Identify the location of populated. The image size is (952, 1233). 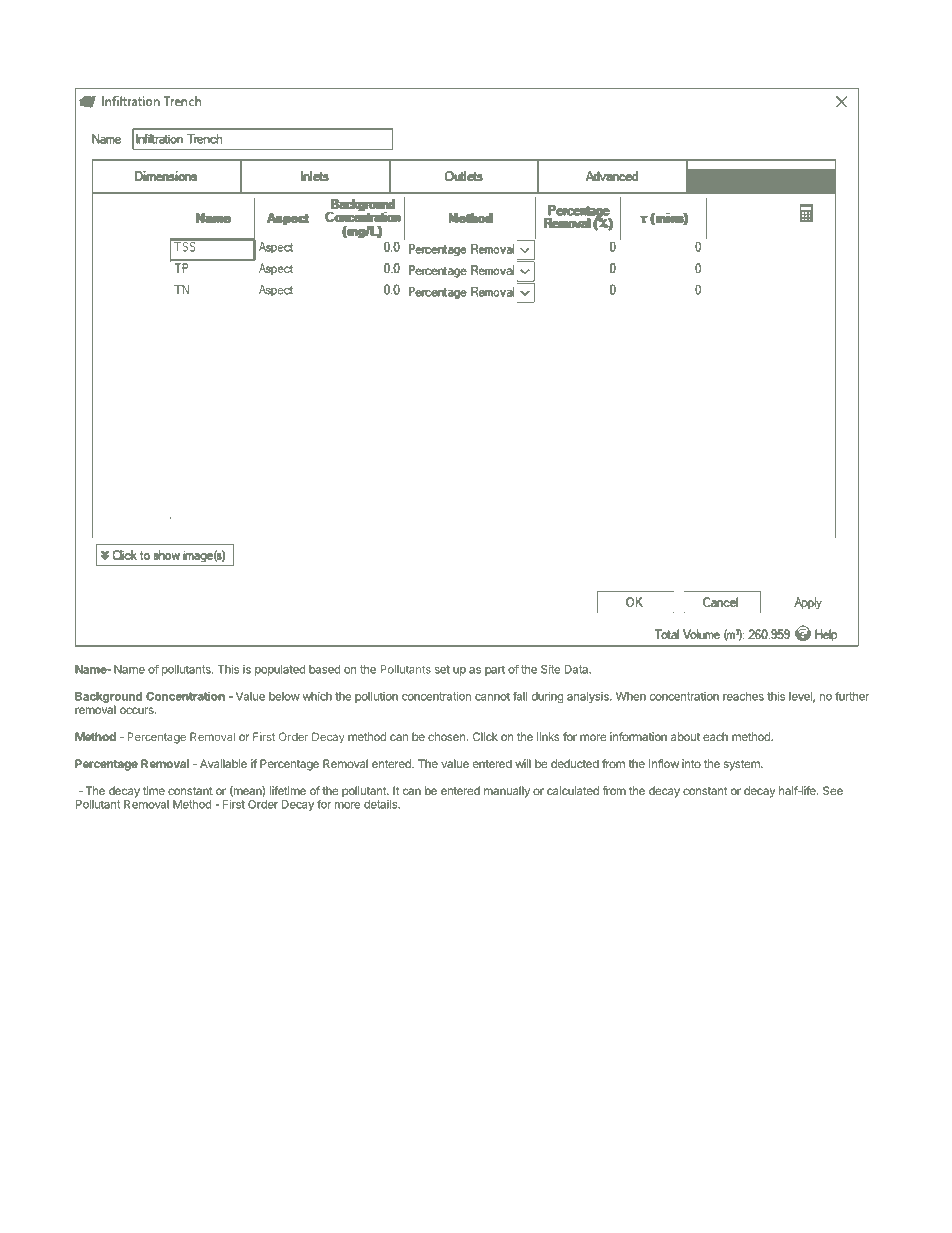
(280, 670).
